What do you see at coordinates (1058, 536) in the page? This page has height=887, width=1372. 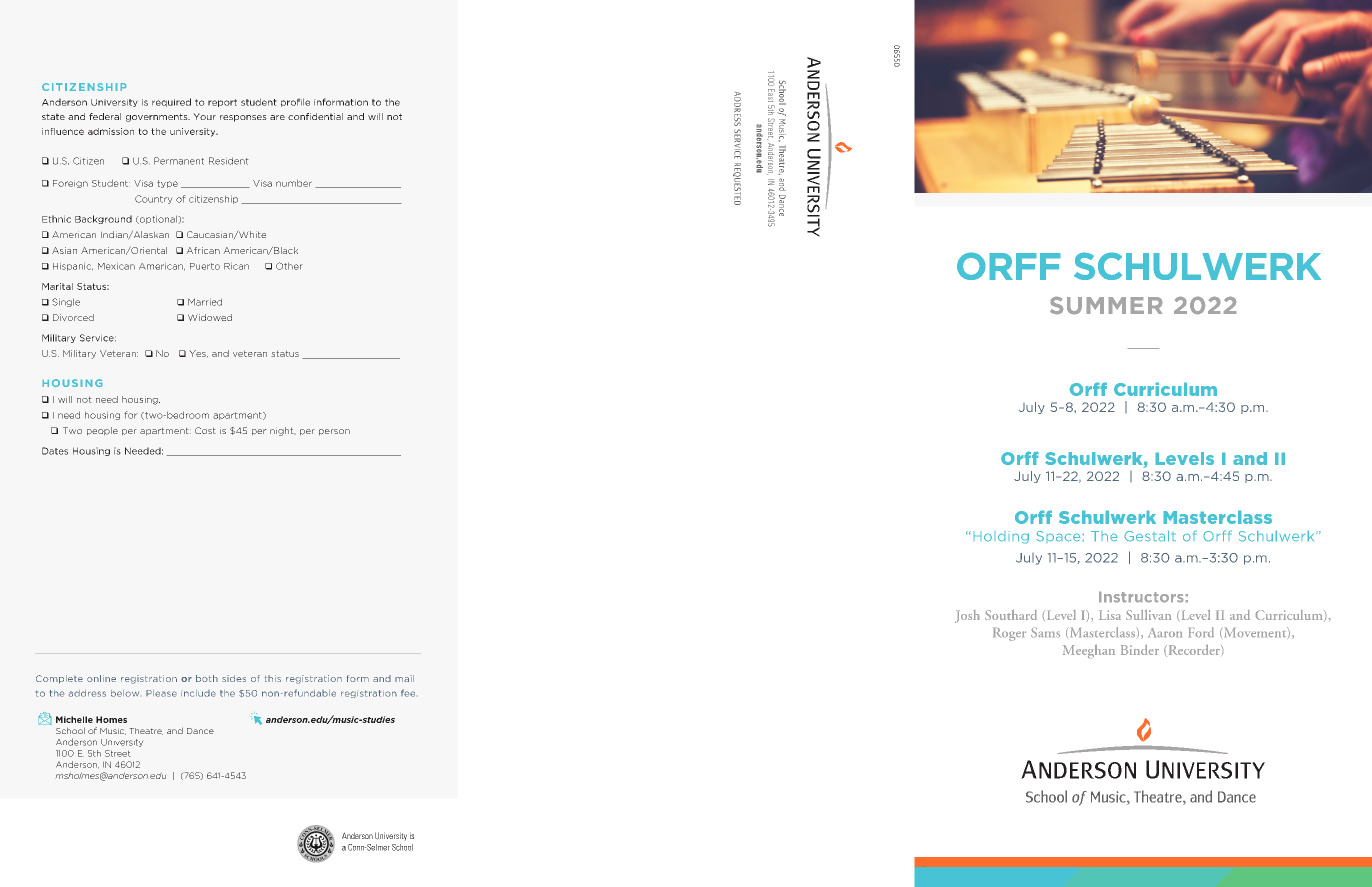 I see `Space` at bounding box center [1058, 536].
